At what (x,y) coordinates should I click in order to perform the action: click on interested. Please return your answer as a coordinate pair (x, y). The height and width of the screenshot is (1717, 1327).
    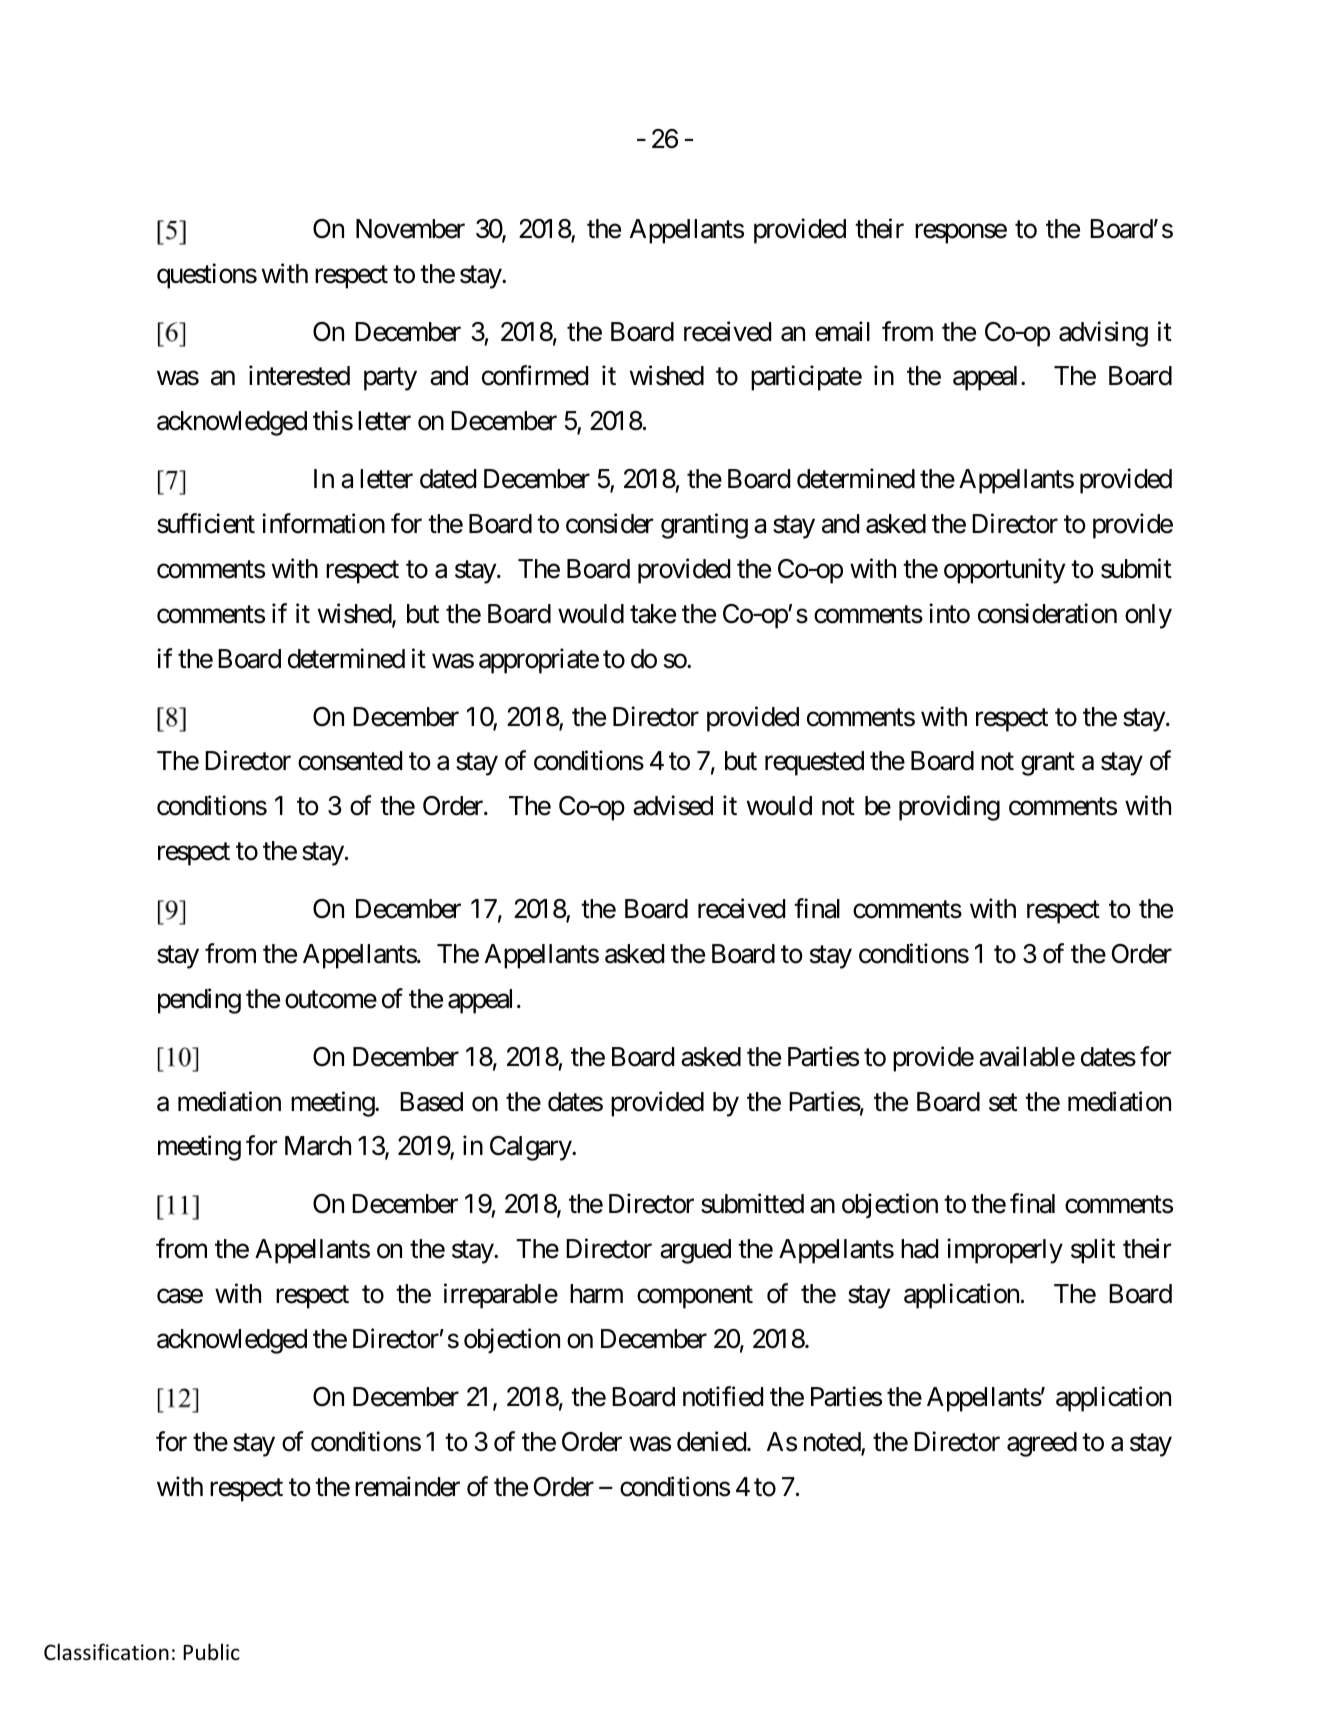
    Looking at the image, I should click on (299, 376).
